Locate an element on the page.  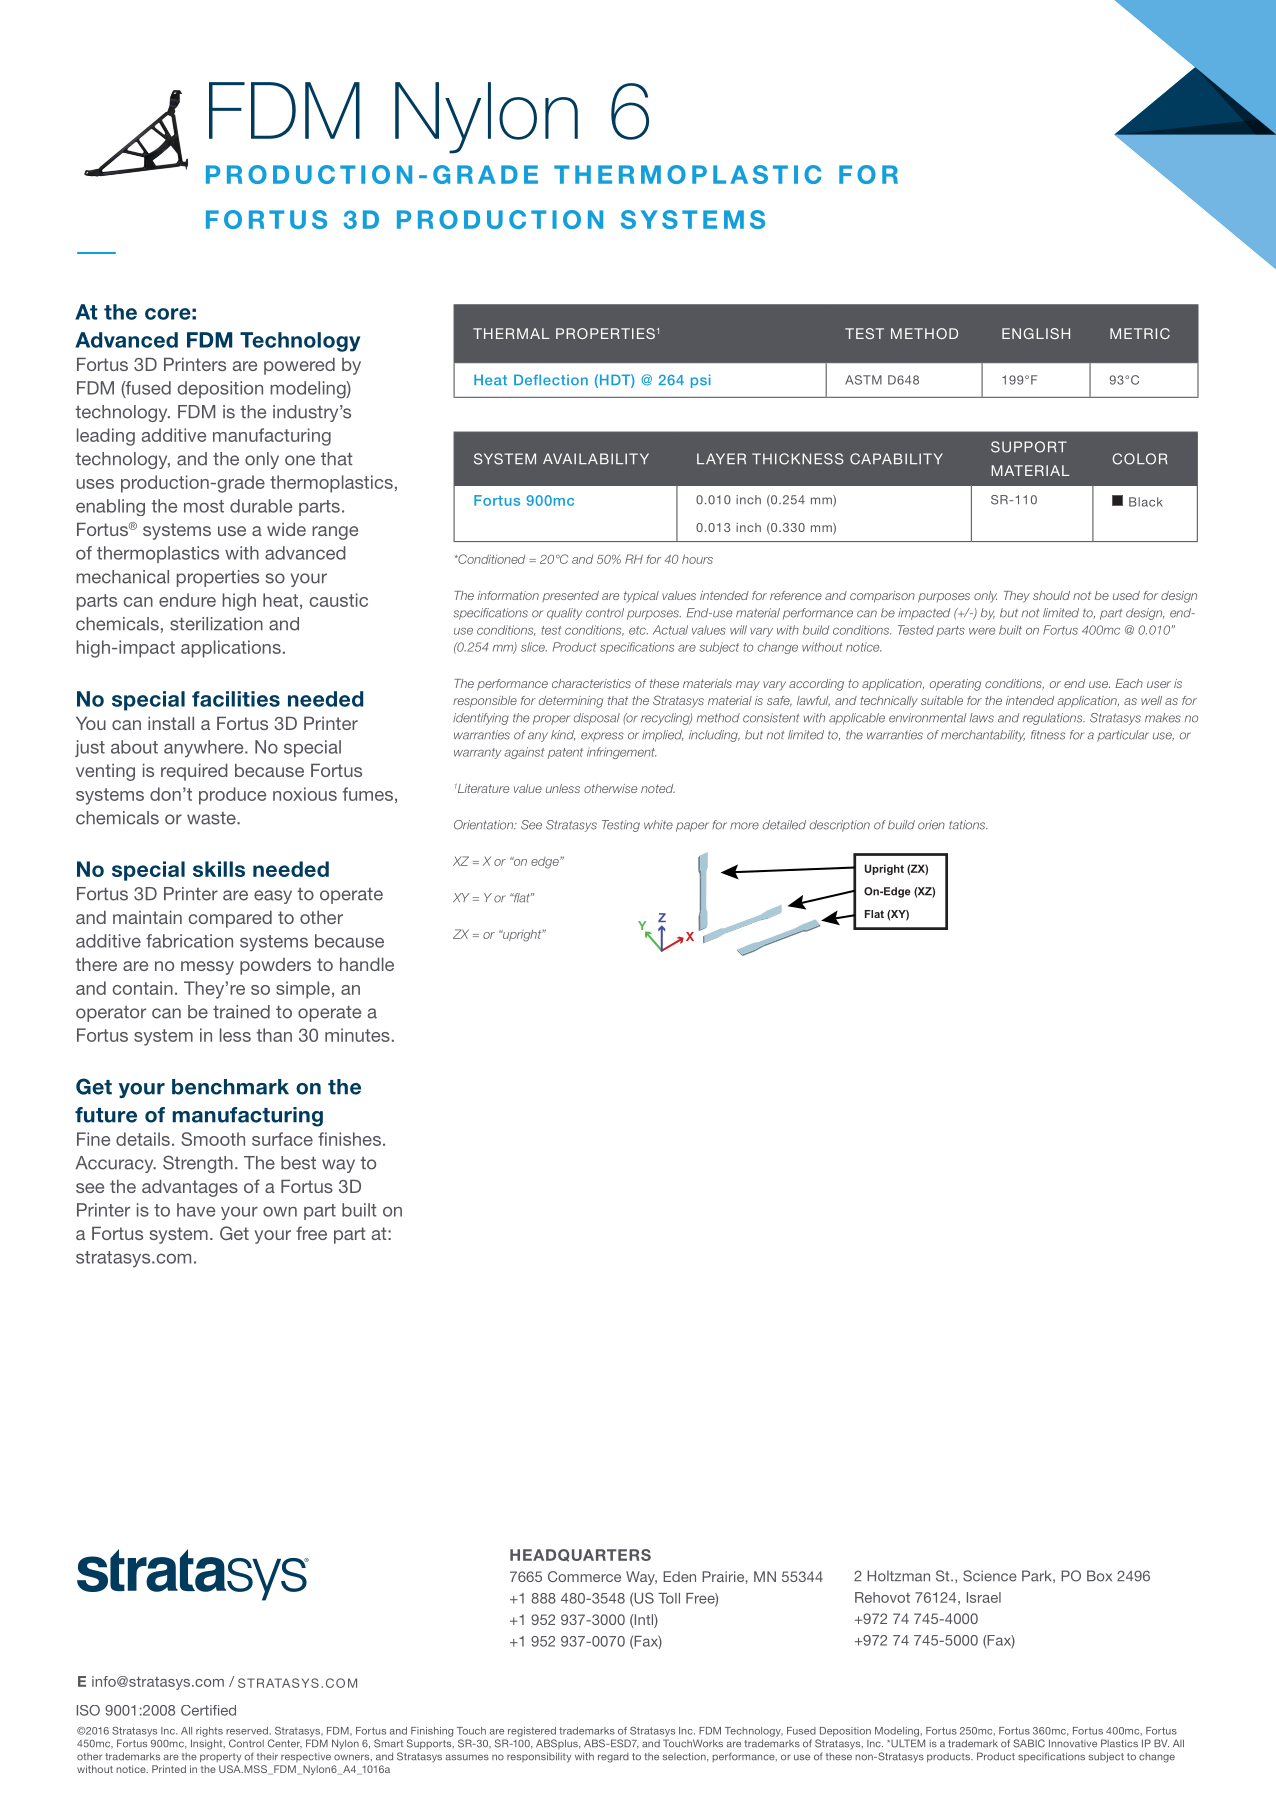
ENGLISH is located at coordinates (1036, 333).
